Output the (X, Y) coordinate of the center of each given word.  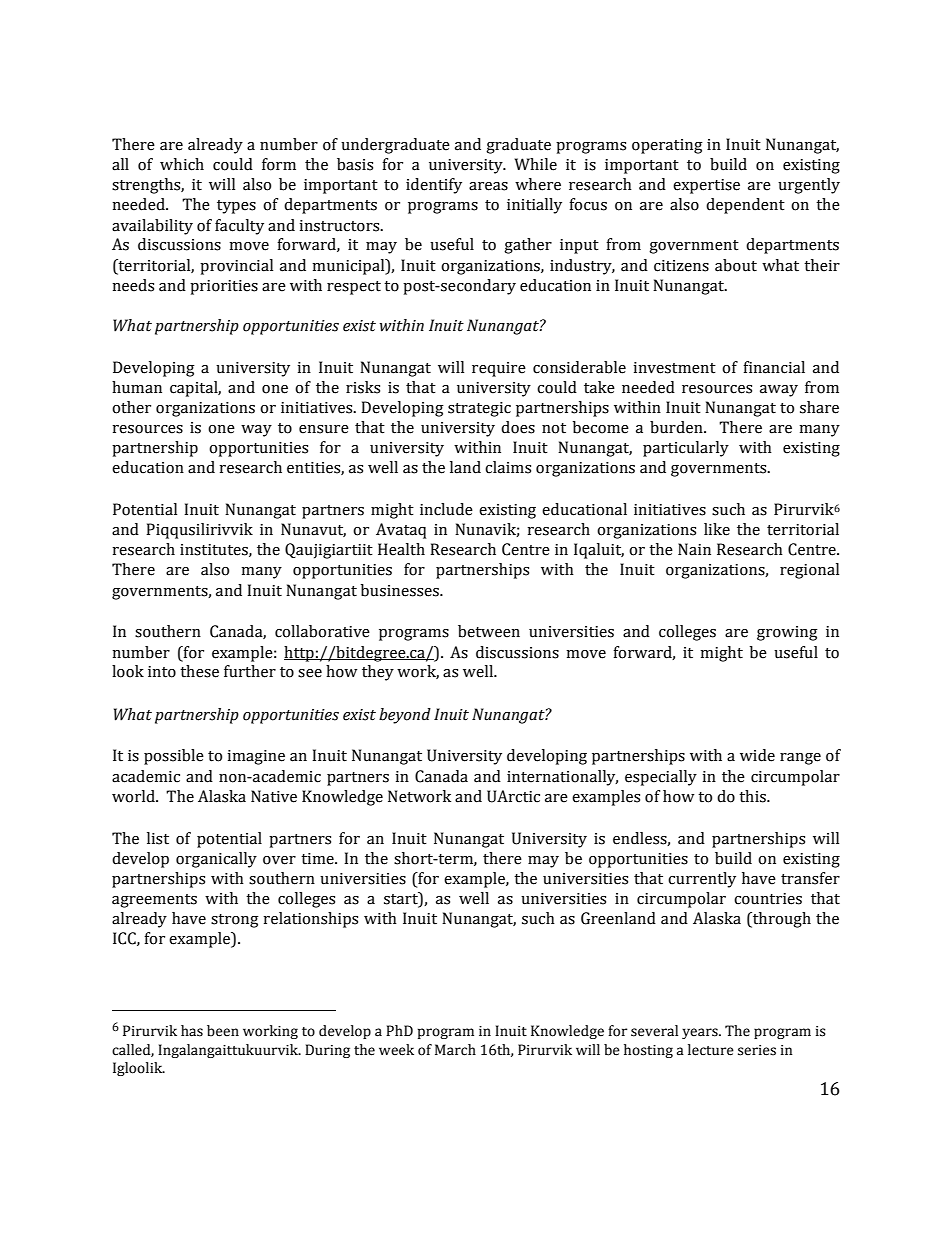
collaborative (322, 631)
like (717, 529)
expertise (706, 186)
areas (488, 186)
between (489, 631)
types (236, 207)
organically (216, 860)
